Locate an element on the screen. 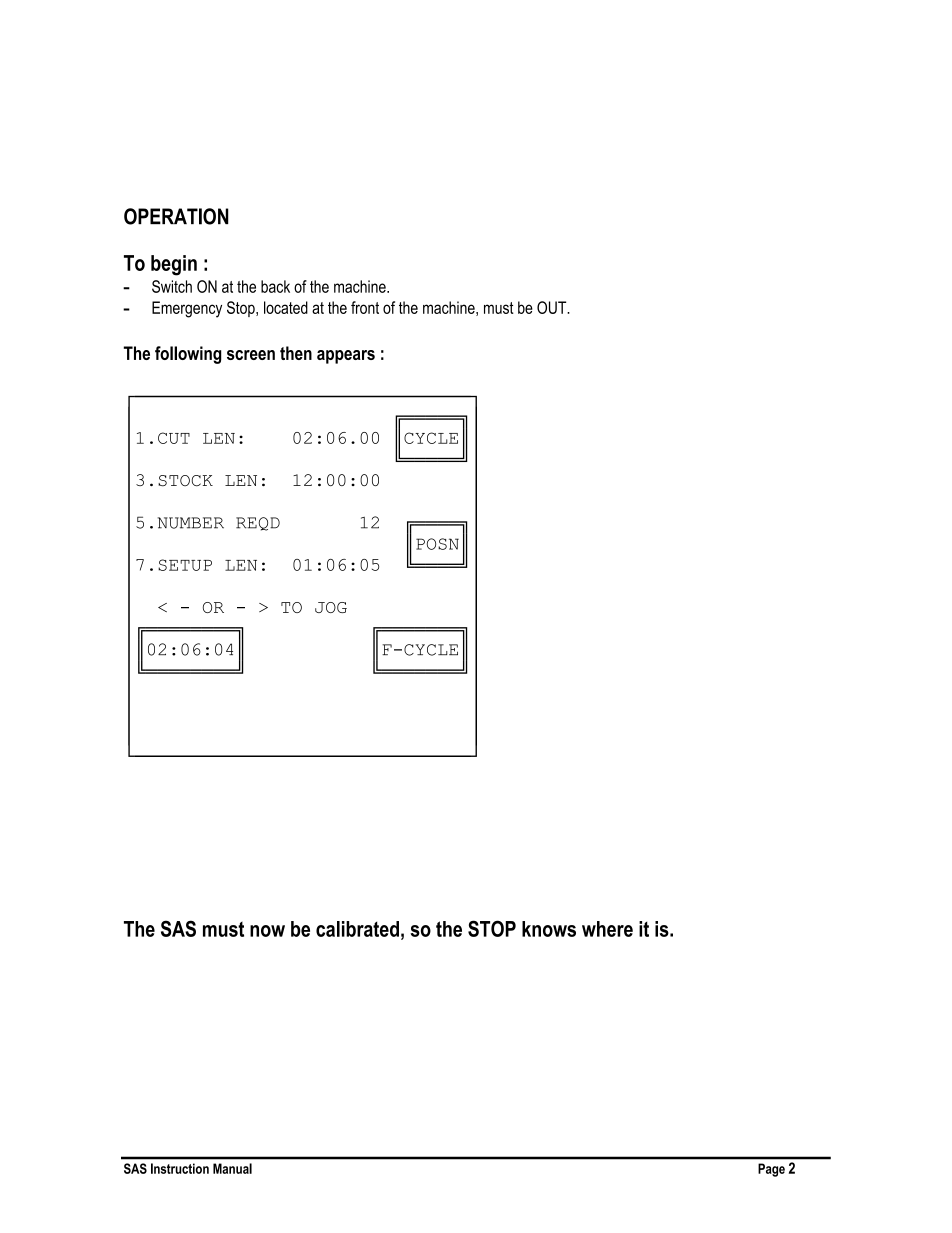 This screenshot has height=1233, width=952. Instruction is located at coordinates (180, 1168).
